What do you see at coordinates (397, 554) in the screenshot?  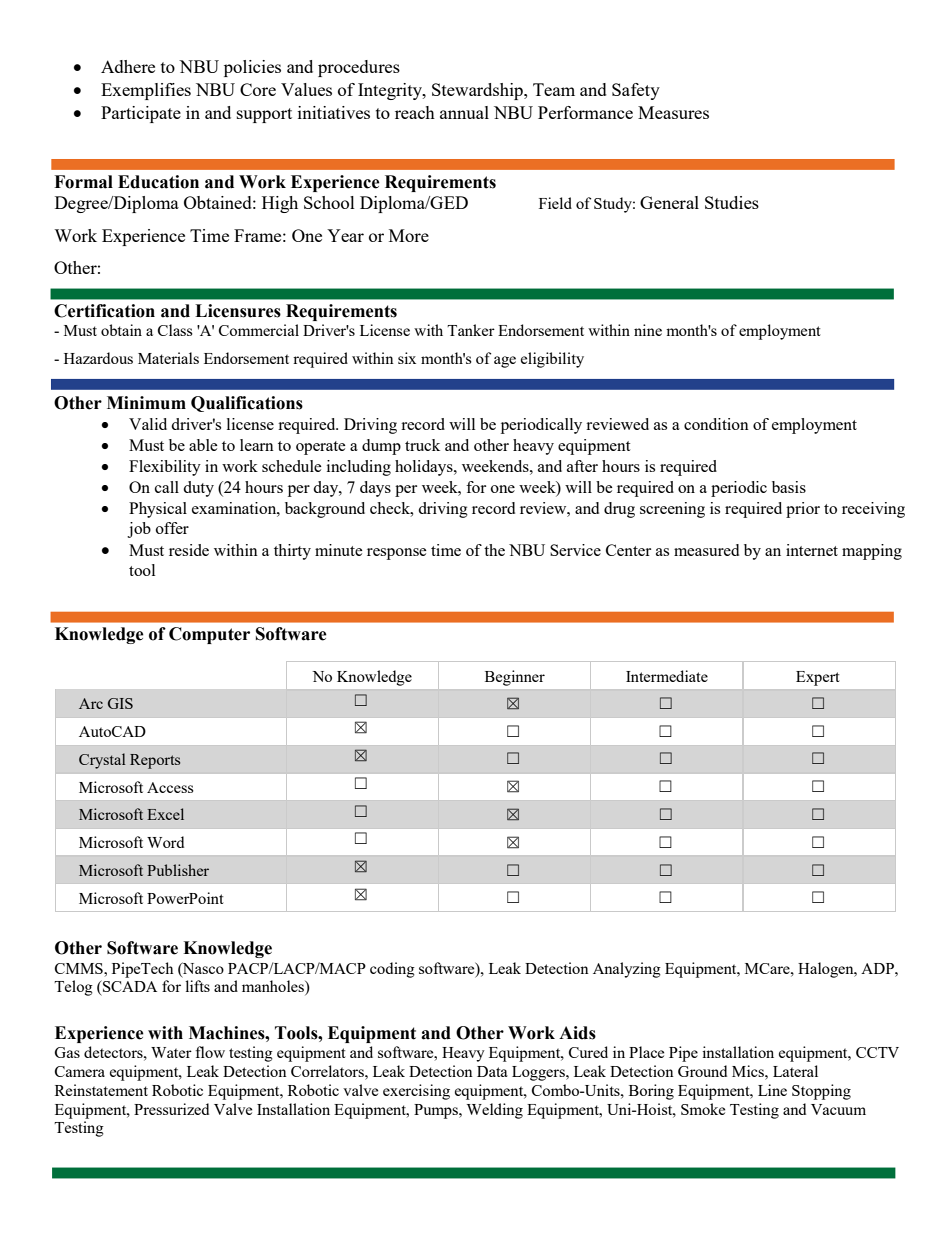 I see `response` at bounding box center [397, 554].
